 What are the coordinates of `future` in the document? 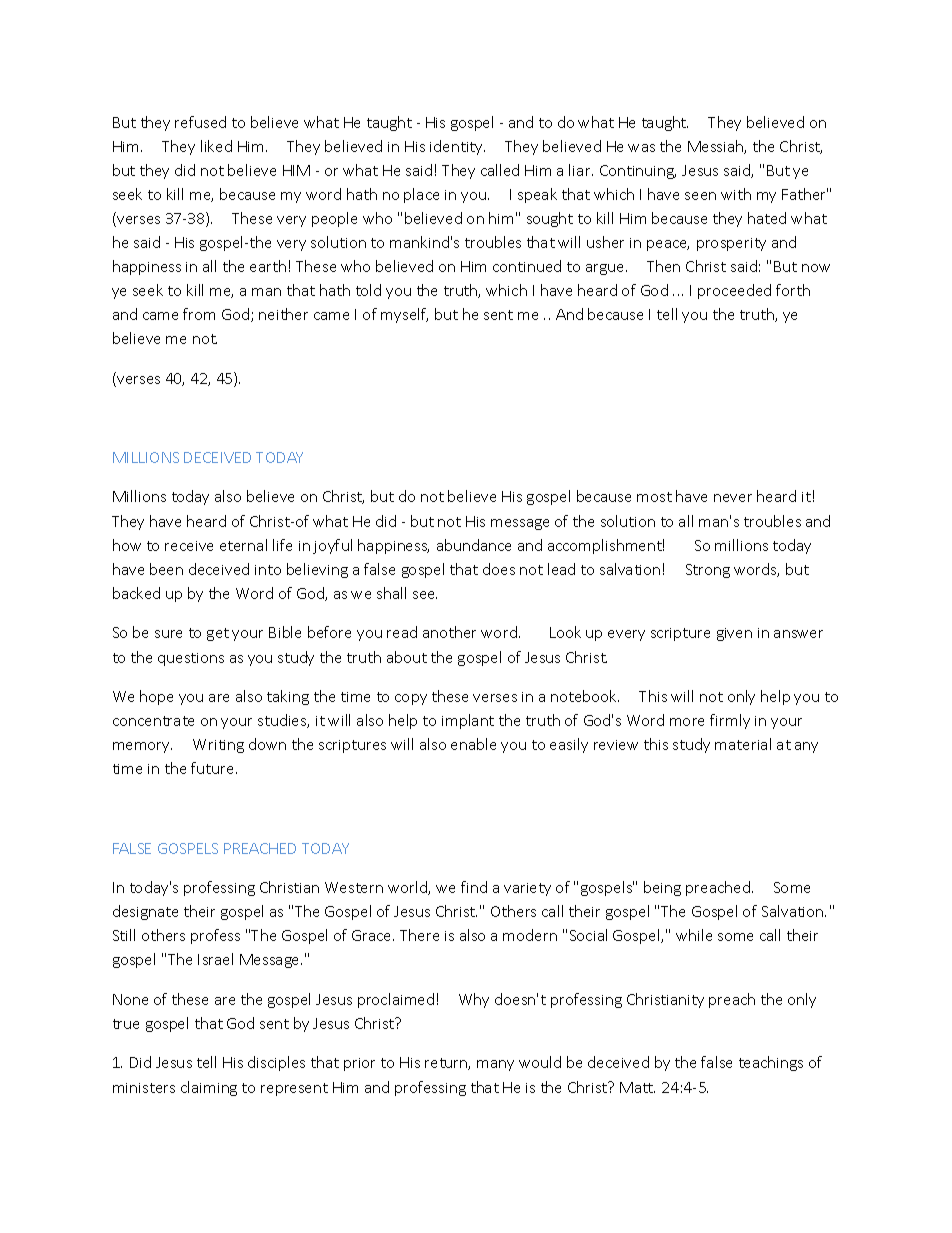 It's located at (214, 768).
